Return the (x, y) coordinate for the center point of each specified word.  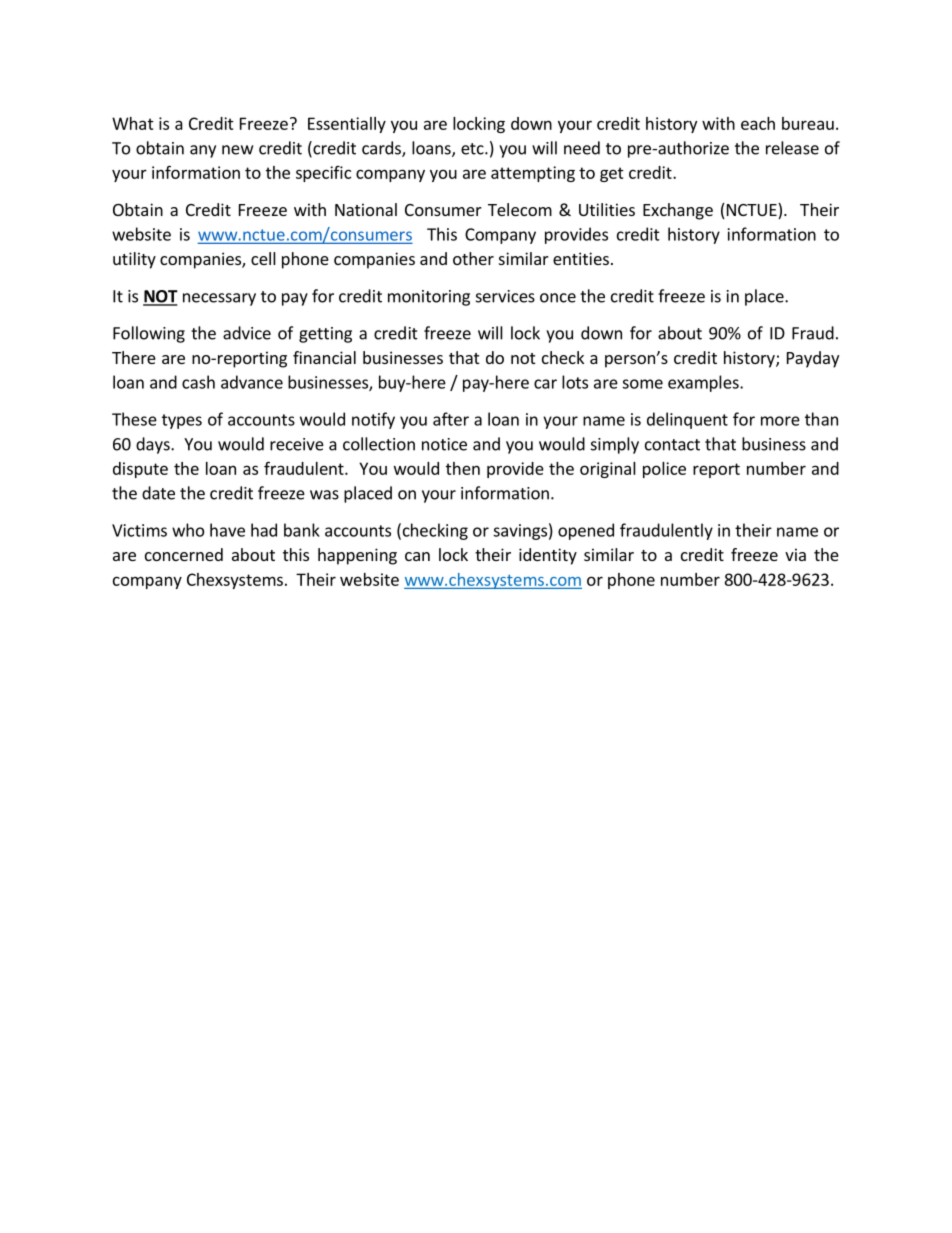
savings (520, 532)
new (237, 150)
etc (473, 149)
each (758, 123)
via (795, 554)
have (227, 530)
